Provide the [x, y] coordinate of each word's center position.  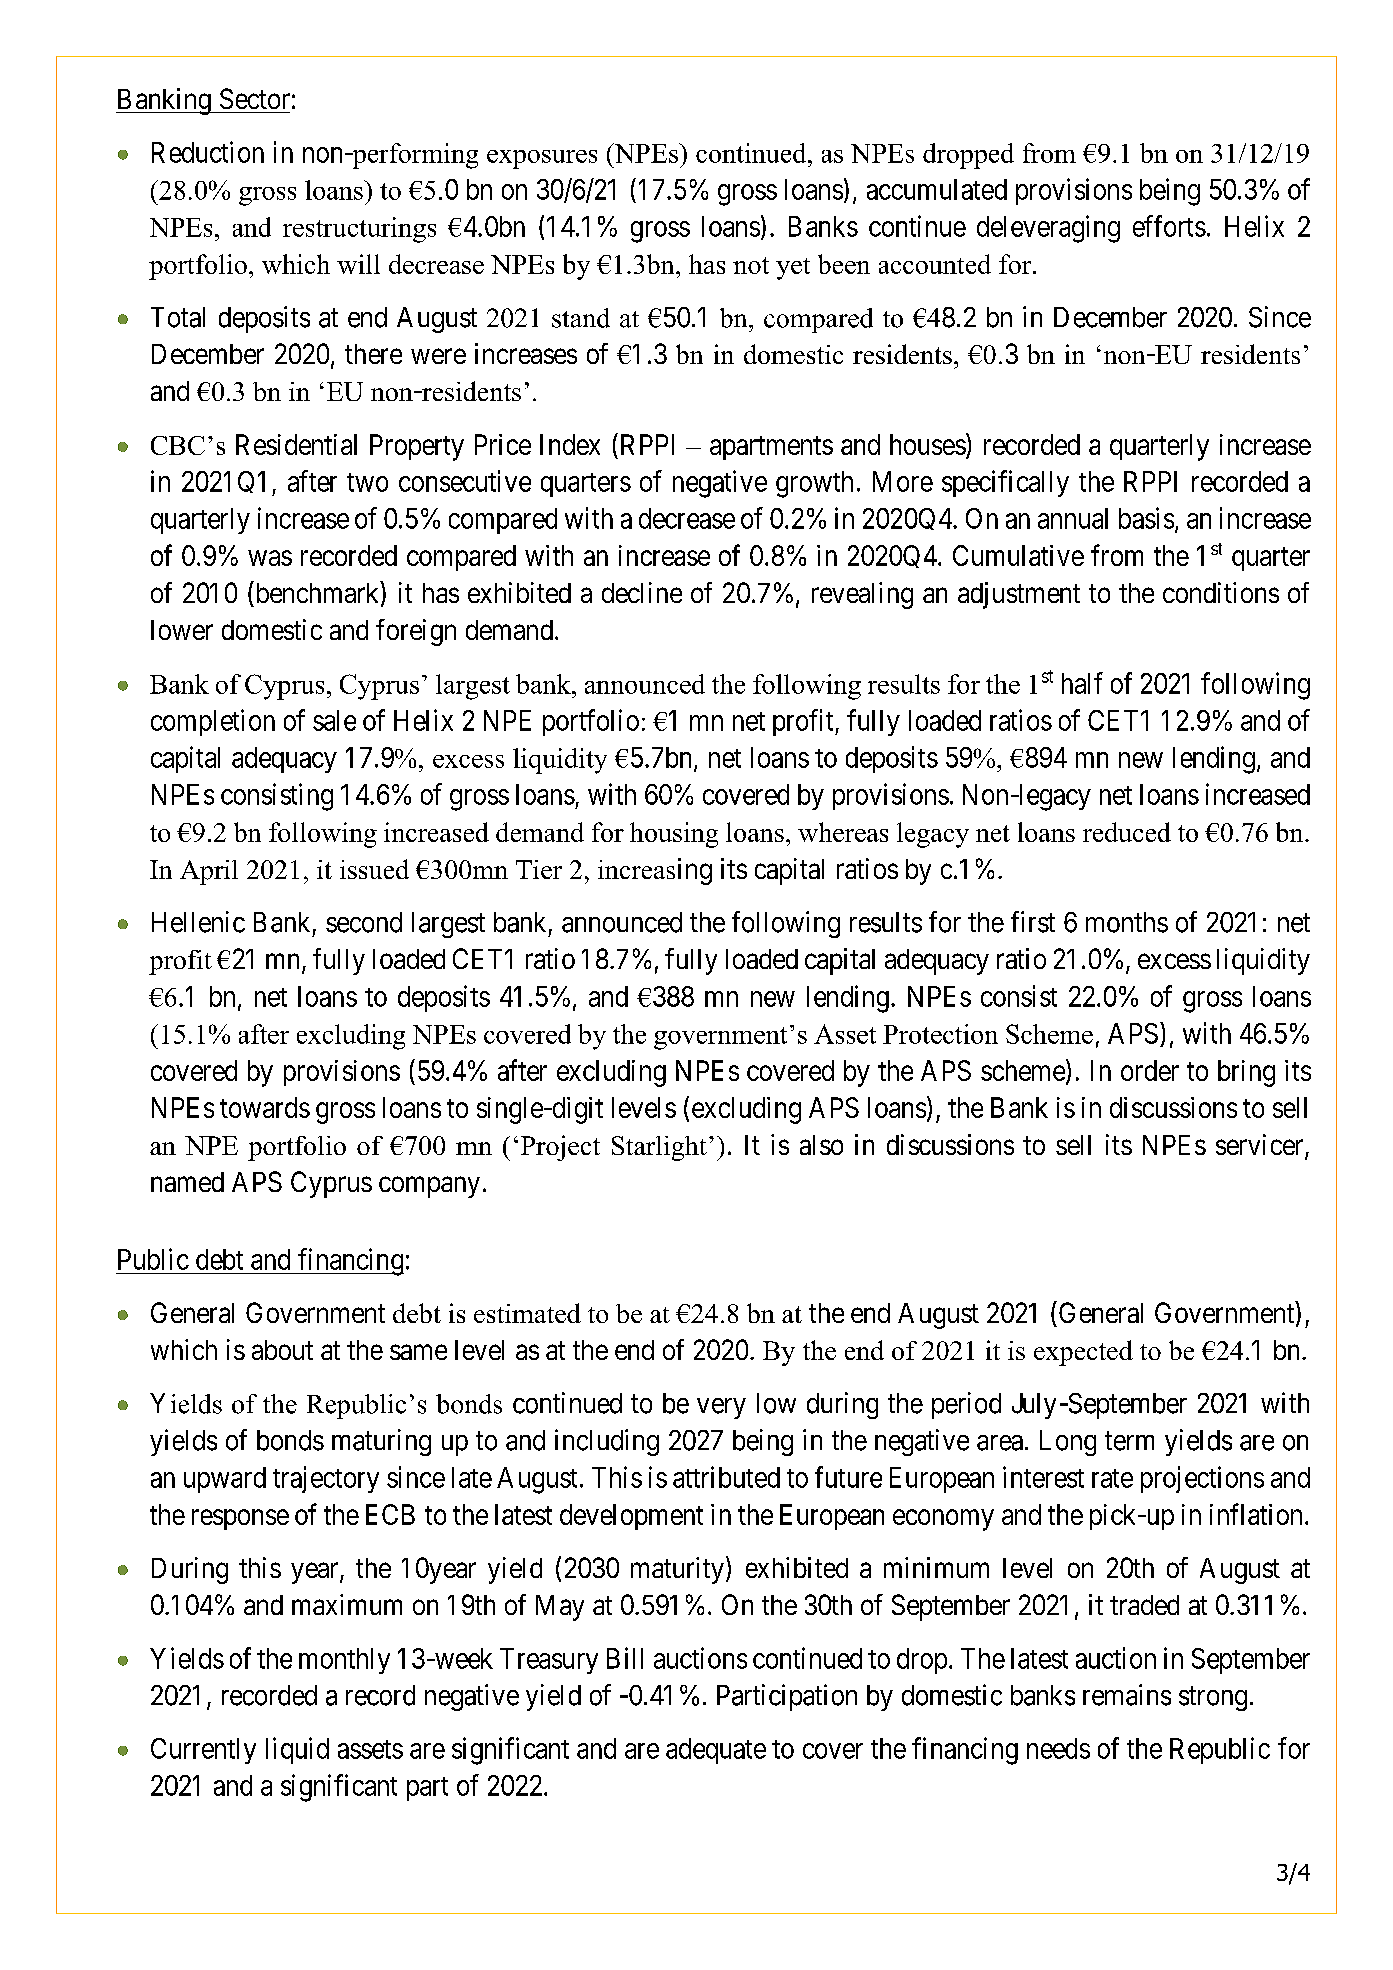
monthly [344, 1661]
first [1033, 922]
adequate [716, 1751]
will [358, 264]
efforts [1169, 226]
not [751, 265]
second [364, 922]
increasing [655, 871]
